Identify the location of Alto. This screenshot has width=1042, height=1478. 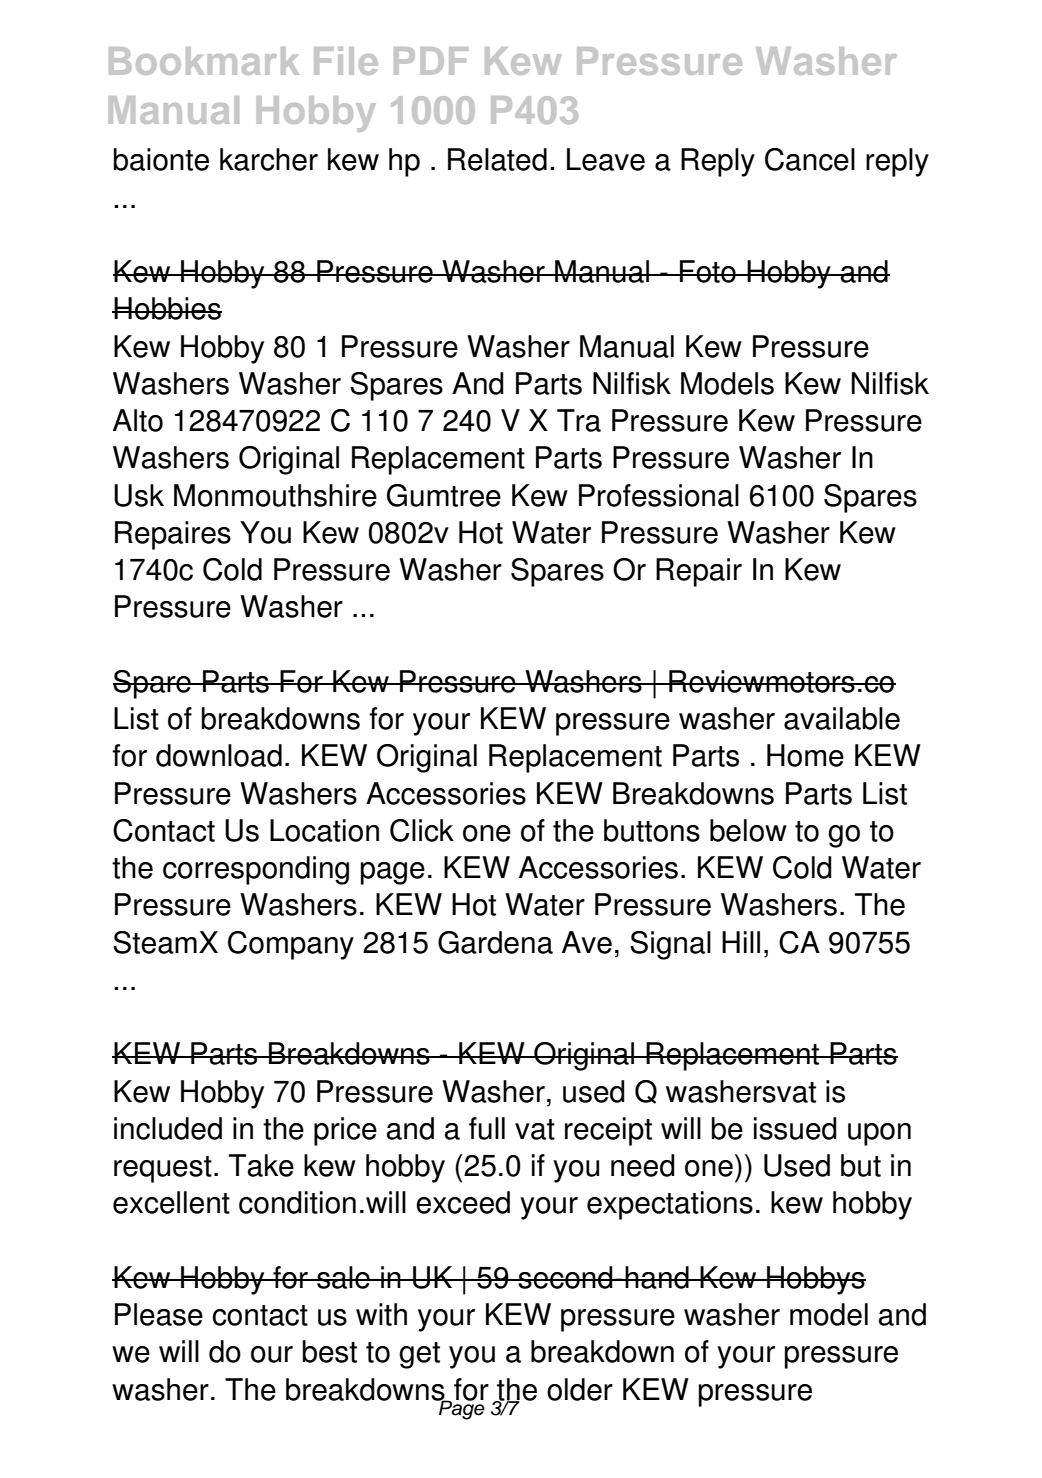
(138, 420).
